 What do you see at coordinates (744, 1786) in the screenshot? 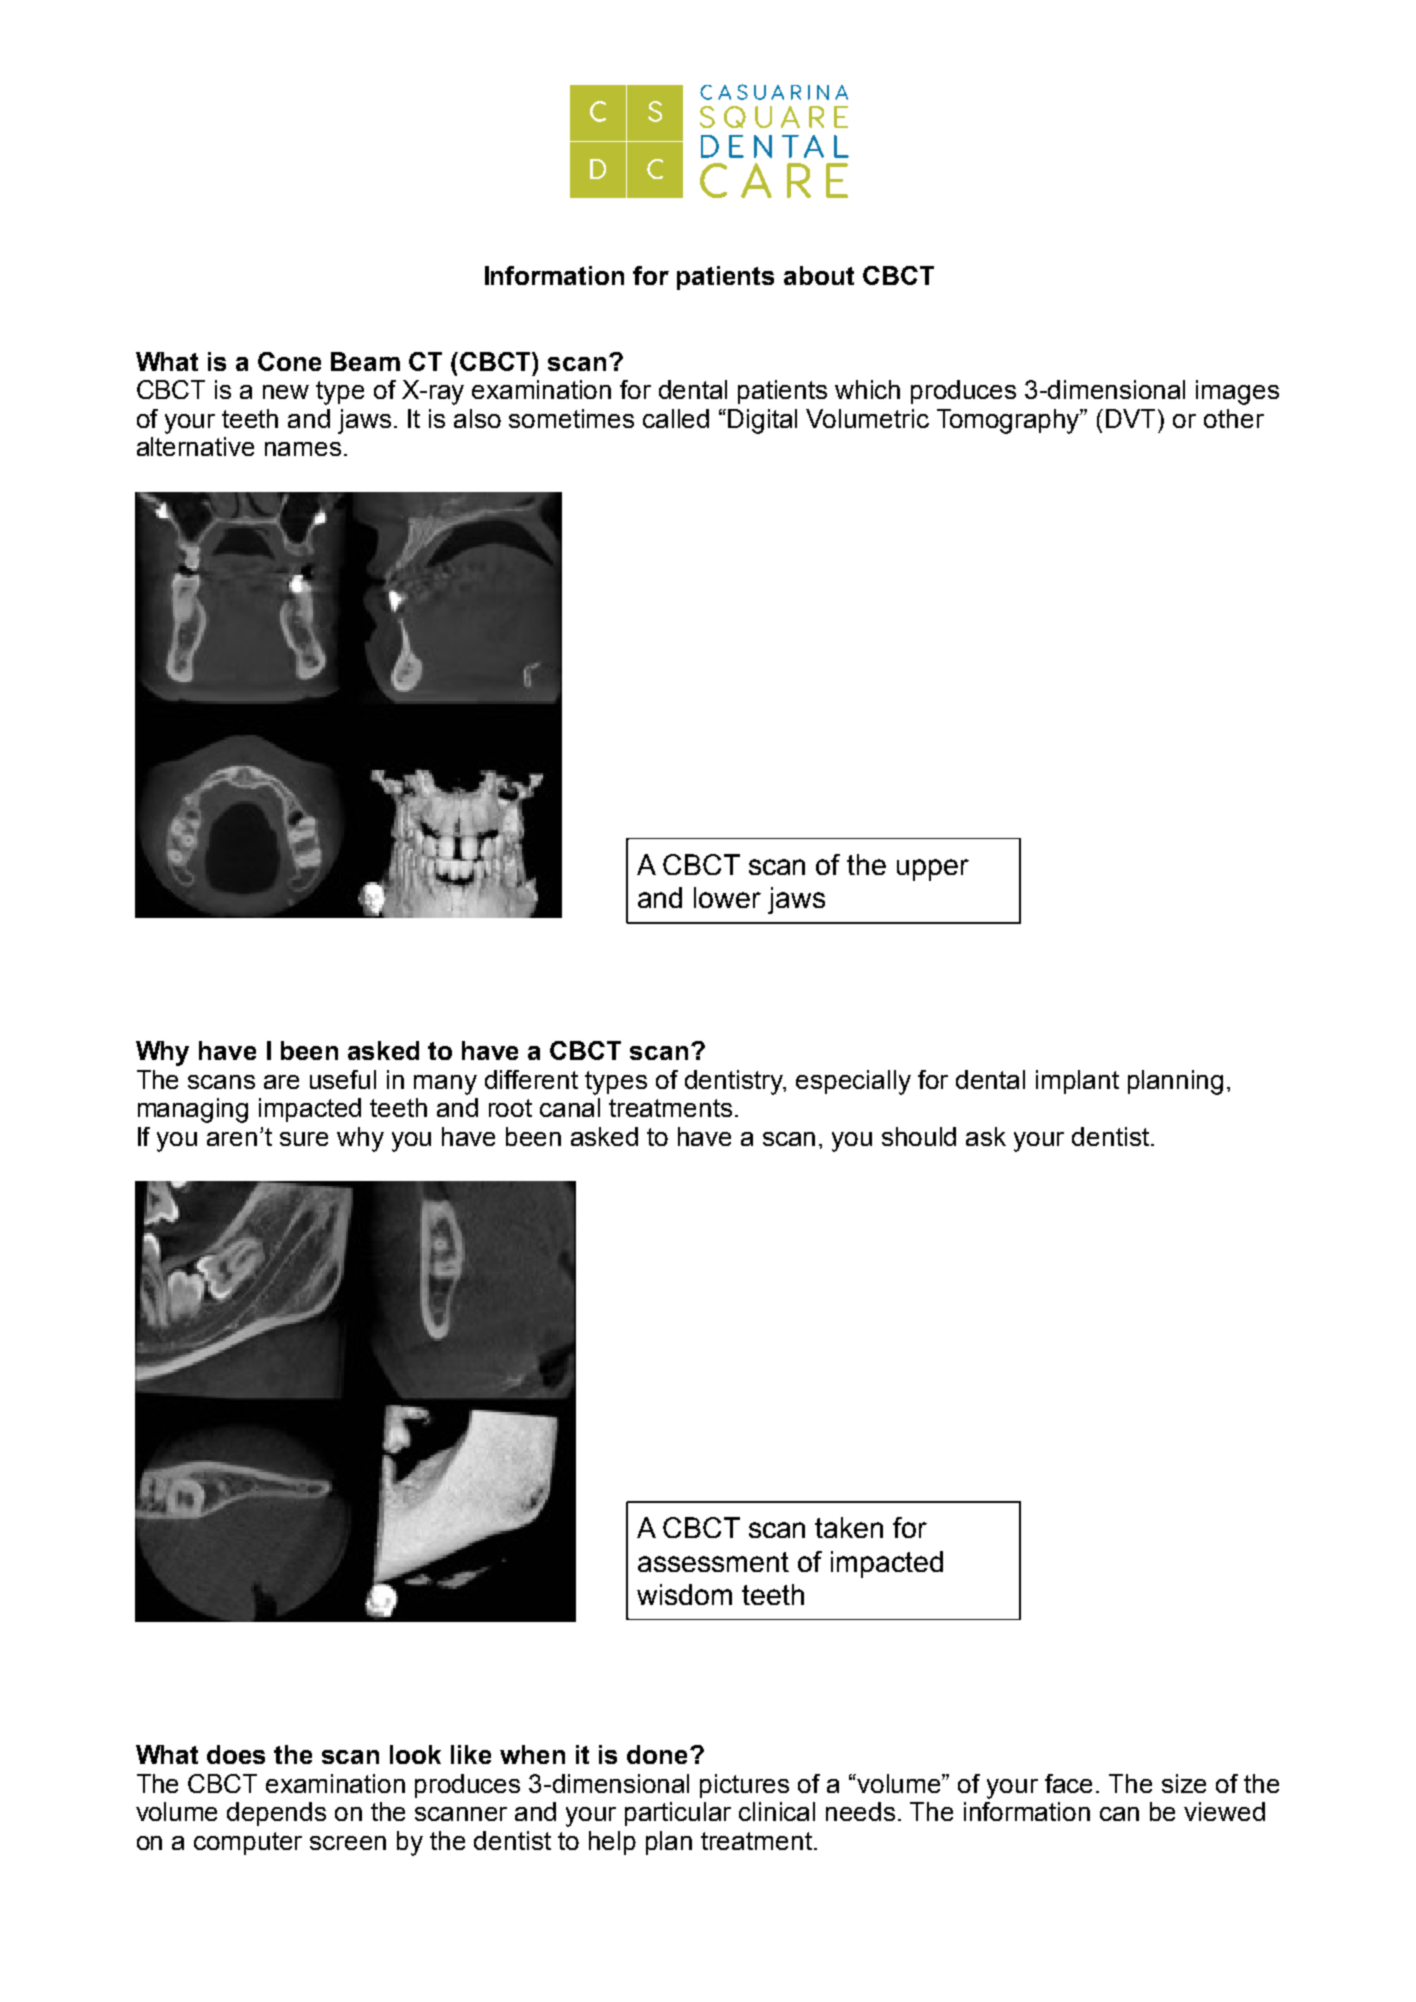
I see `pictures` at bounding box center [744, 1786].
